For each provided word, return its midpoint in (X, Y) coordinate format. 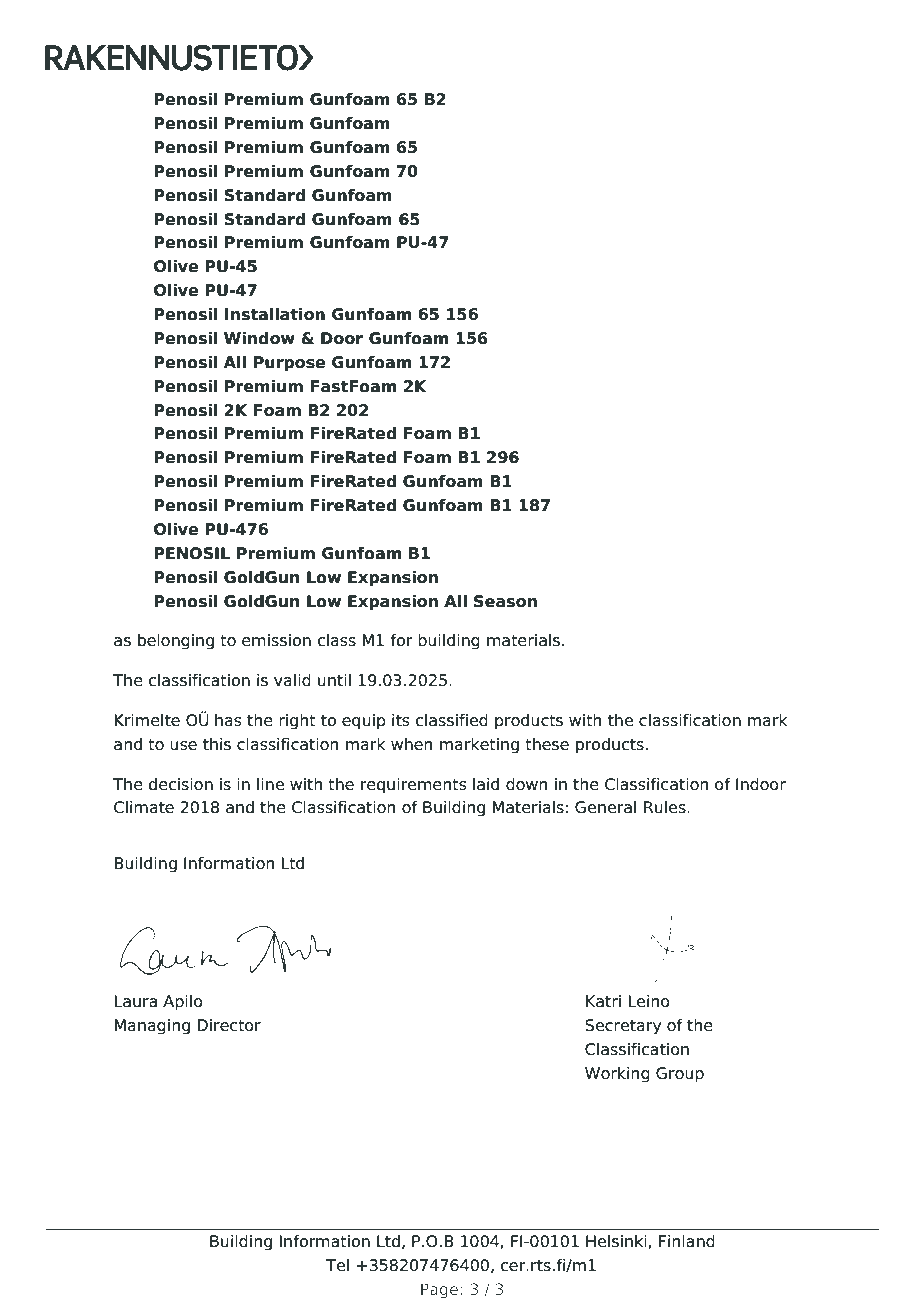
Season (505, 601)
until (334, 680)
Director (229, 1025)
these (547, 744)
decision (180, 784)
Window (259, 338)
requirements (414, 786)
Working (617, 1075)
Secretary (623, 1027)
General (605, 807)
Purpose (289, 364)
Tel (337, 1265)
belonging (176, 642)
